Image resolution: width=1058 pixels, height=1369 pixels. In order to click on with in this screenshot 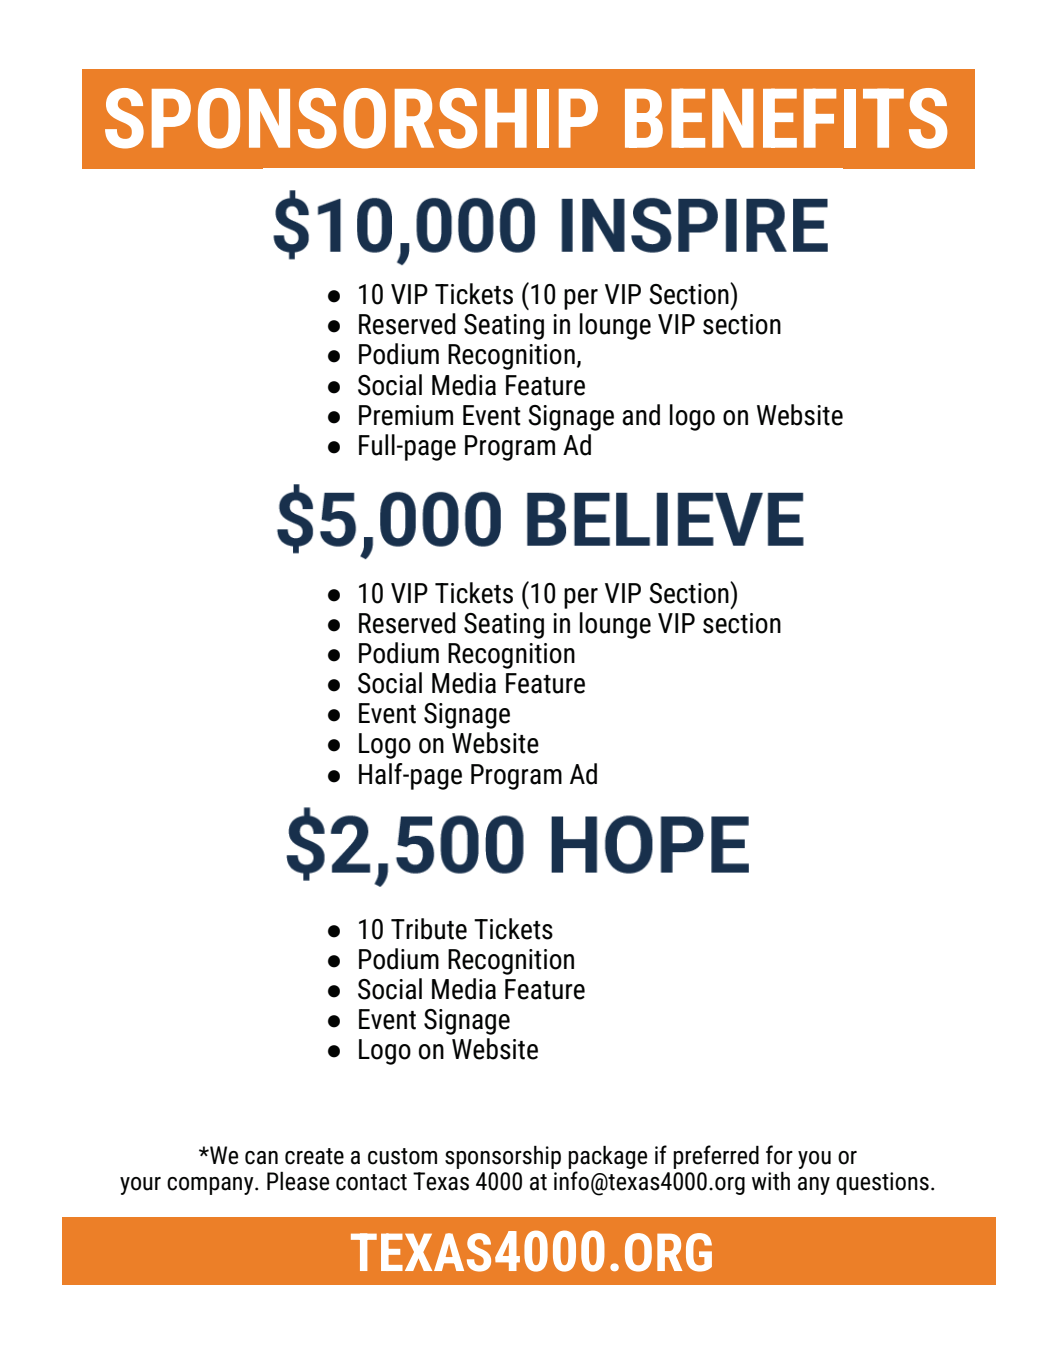, I will do `click(771, 1181)`.
